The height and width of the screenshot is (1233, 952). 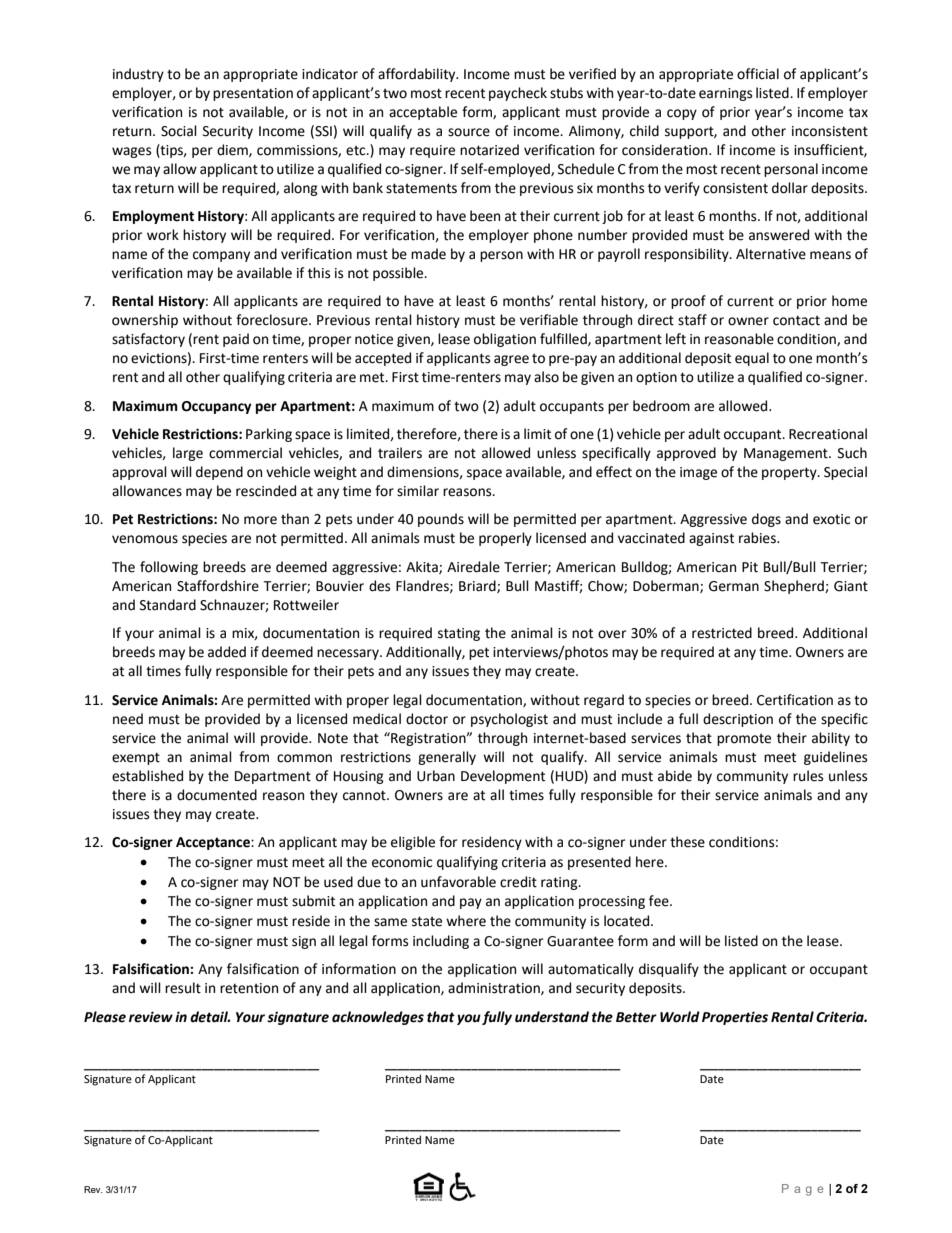 I want to click on Airedale, so click(x=473, y=567).
